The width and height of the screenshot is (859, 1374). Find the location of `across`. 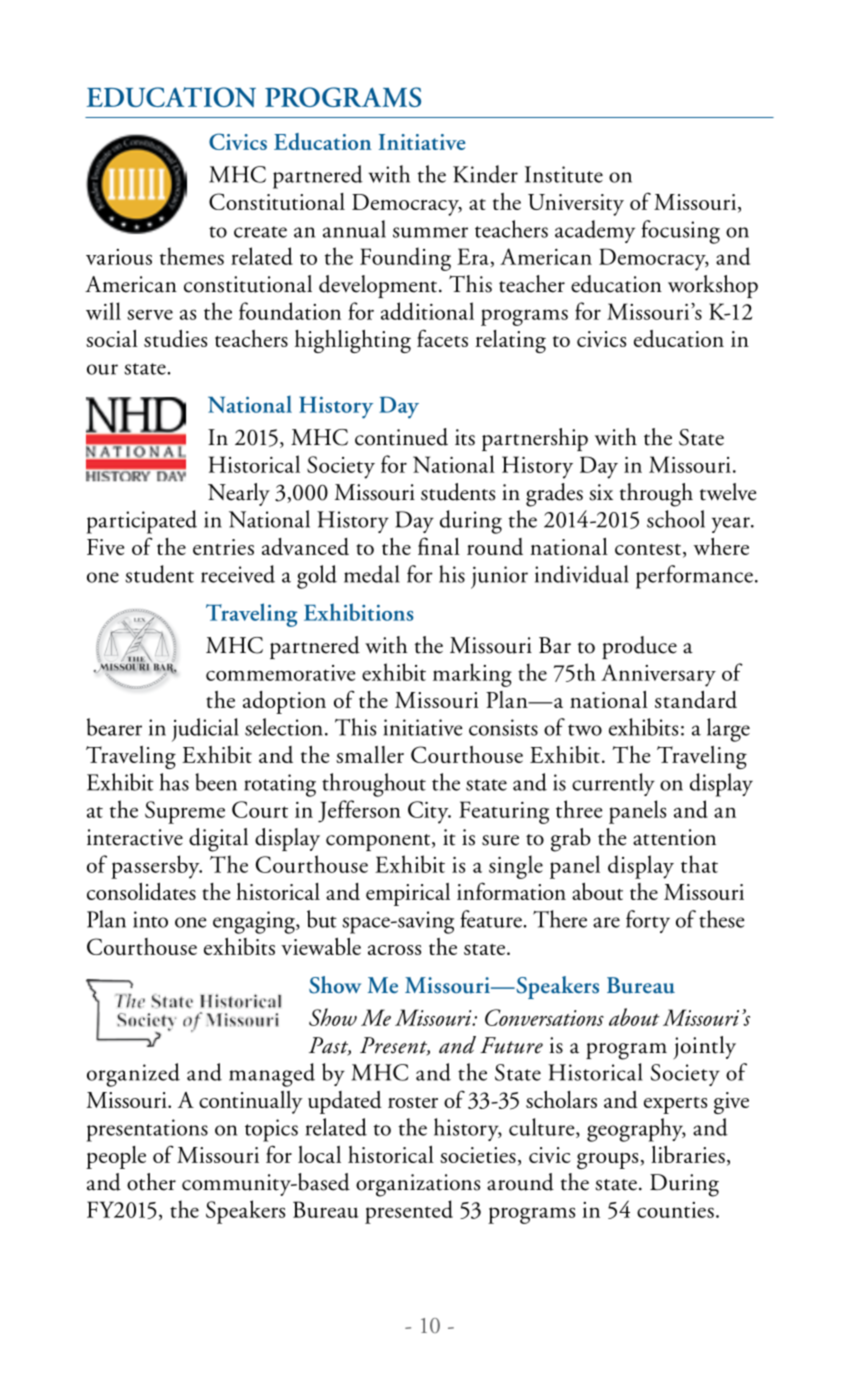

across is located at coordinates (394, 950).
